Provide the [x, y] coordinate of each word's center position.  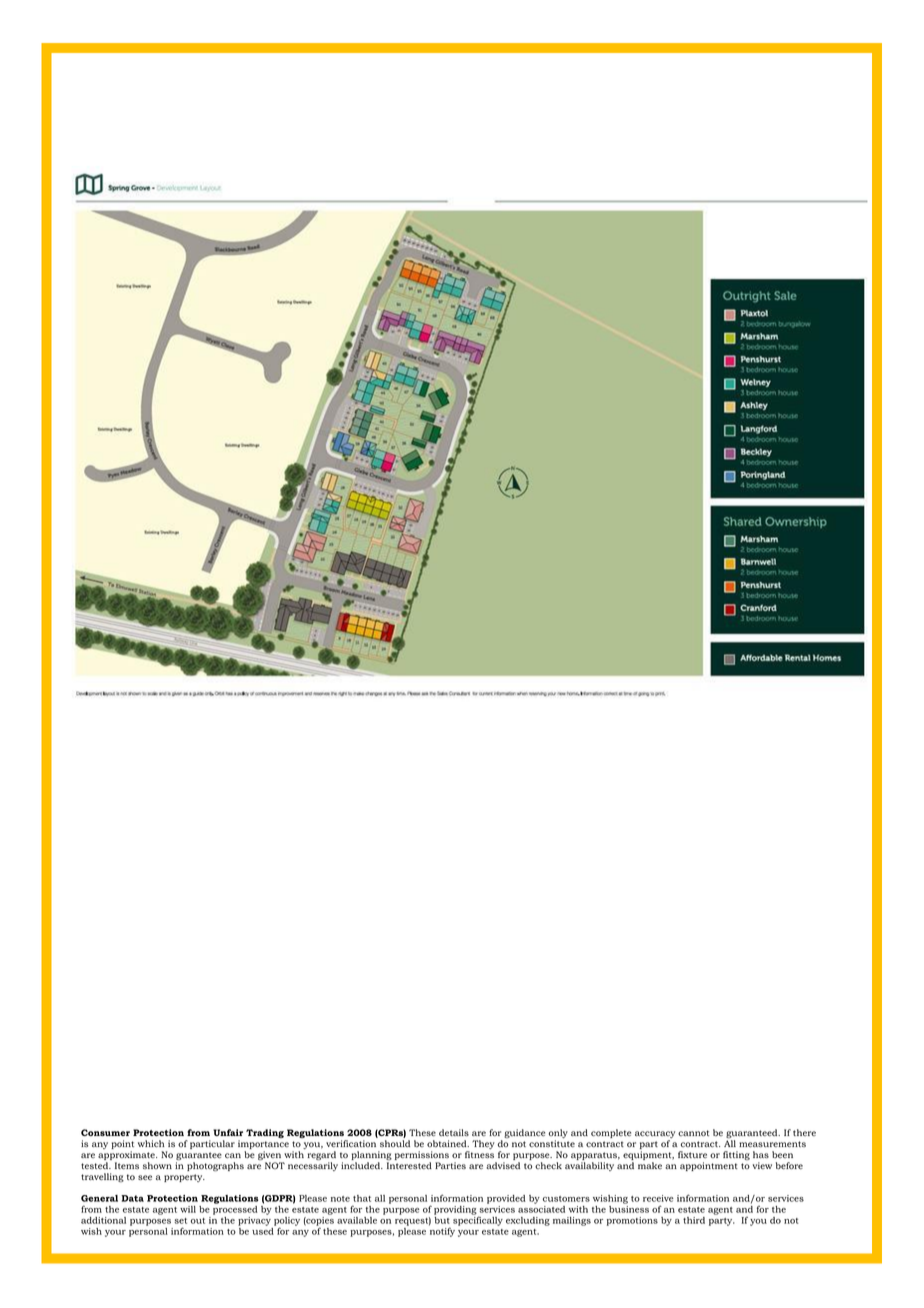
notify [442, 1232]
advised [503, 1165]
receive [658, 1198]
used [263, 1231]
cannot [693, 1133]
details [454, 1132]
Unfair [228, 1132]
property [184, 1178]
